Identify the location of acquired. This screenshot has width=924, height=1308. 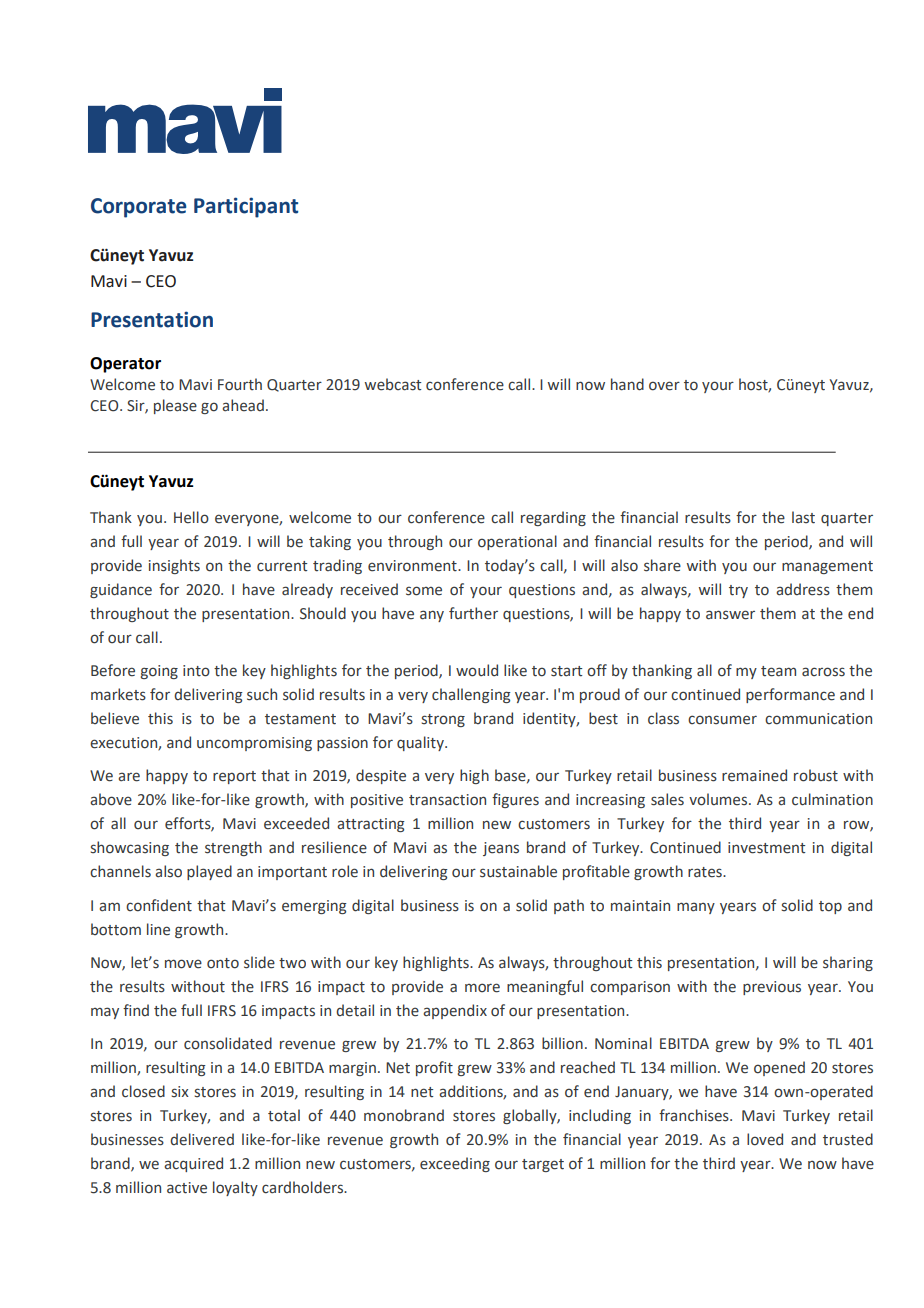
(193, 1164).
